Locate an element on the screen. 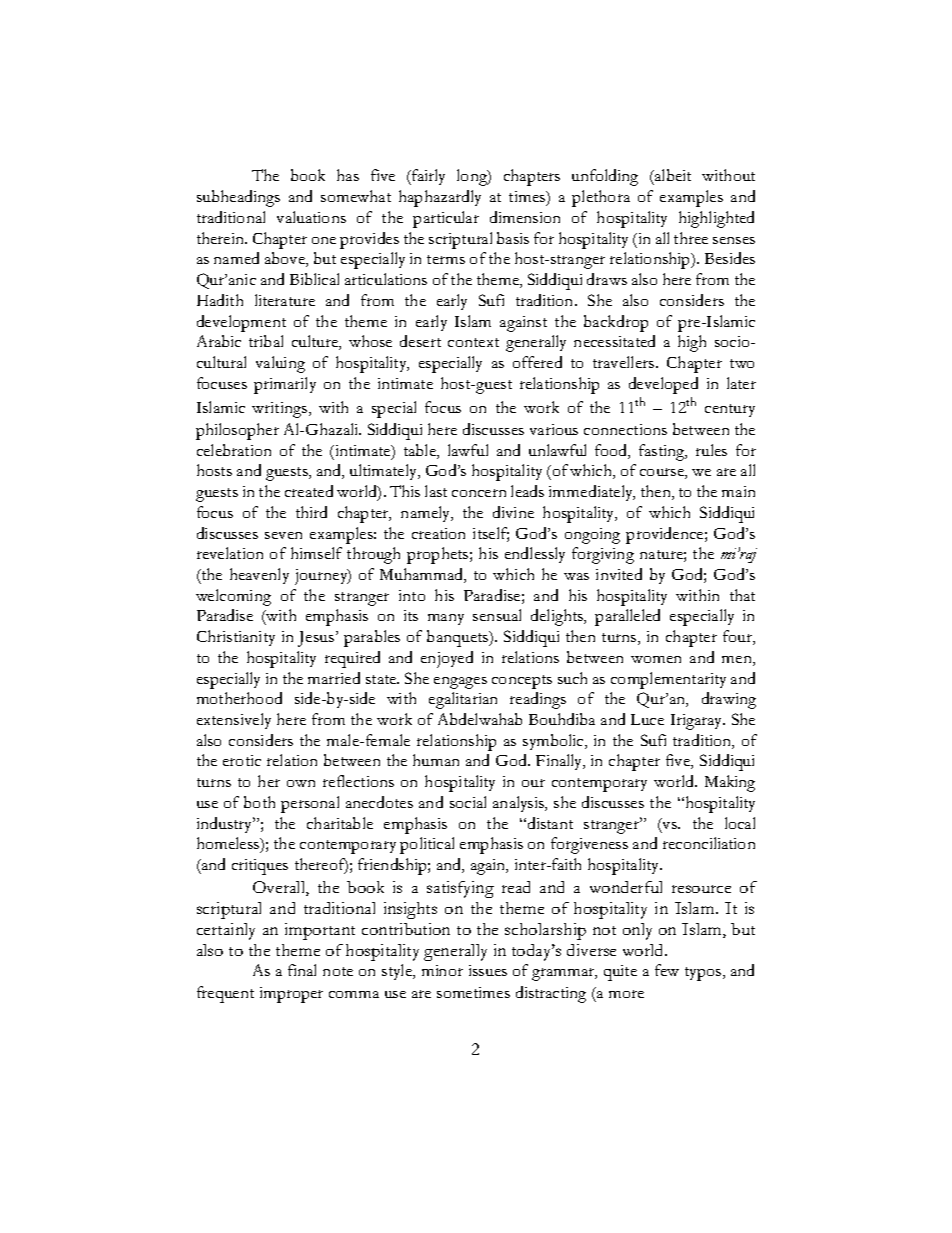 This screenshot has height=1233, width=952. haphazardly is located at coordinates (440, 198).
